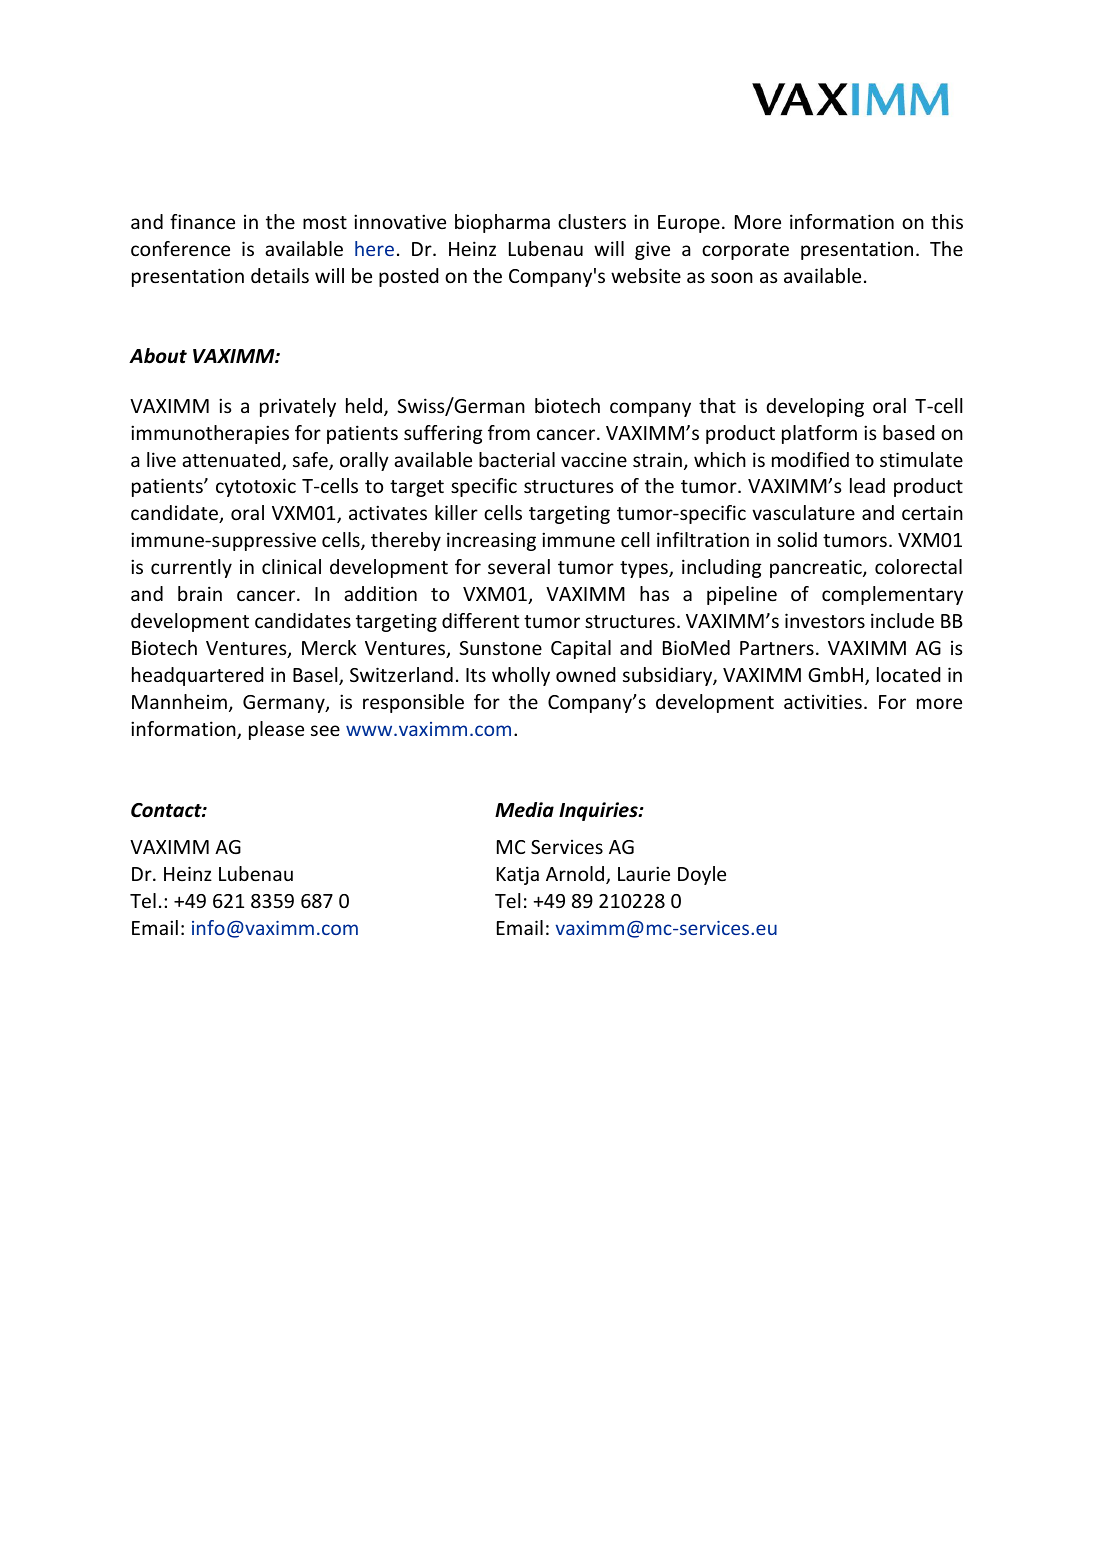 The height and width of the screenshot is (1547, 1094). Describe the element at coordinates (947, 221) in the screenshot. I see `this` at that location.
